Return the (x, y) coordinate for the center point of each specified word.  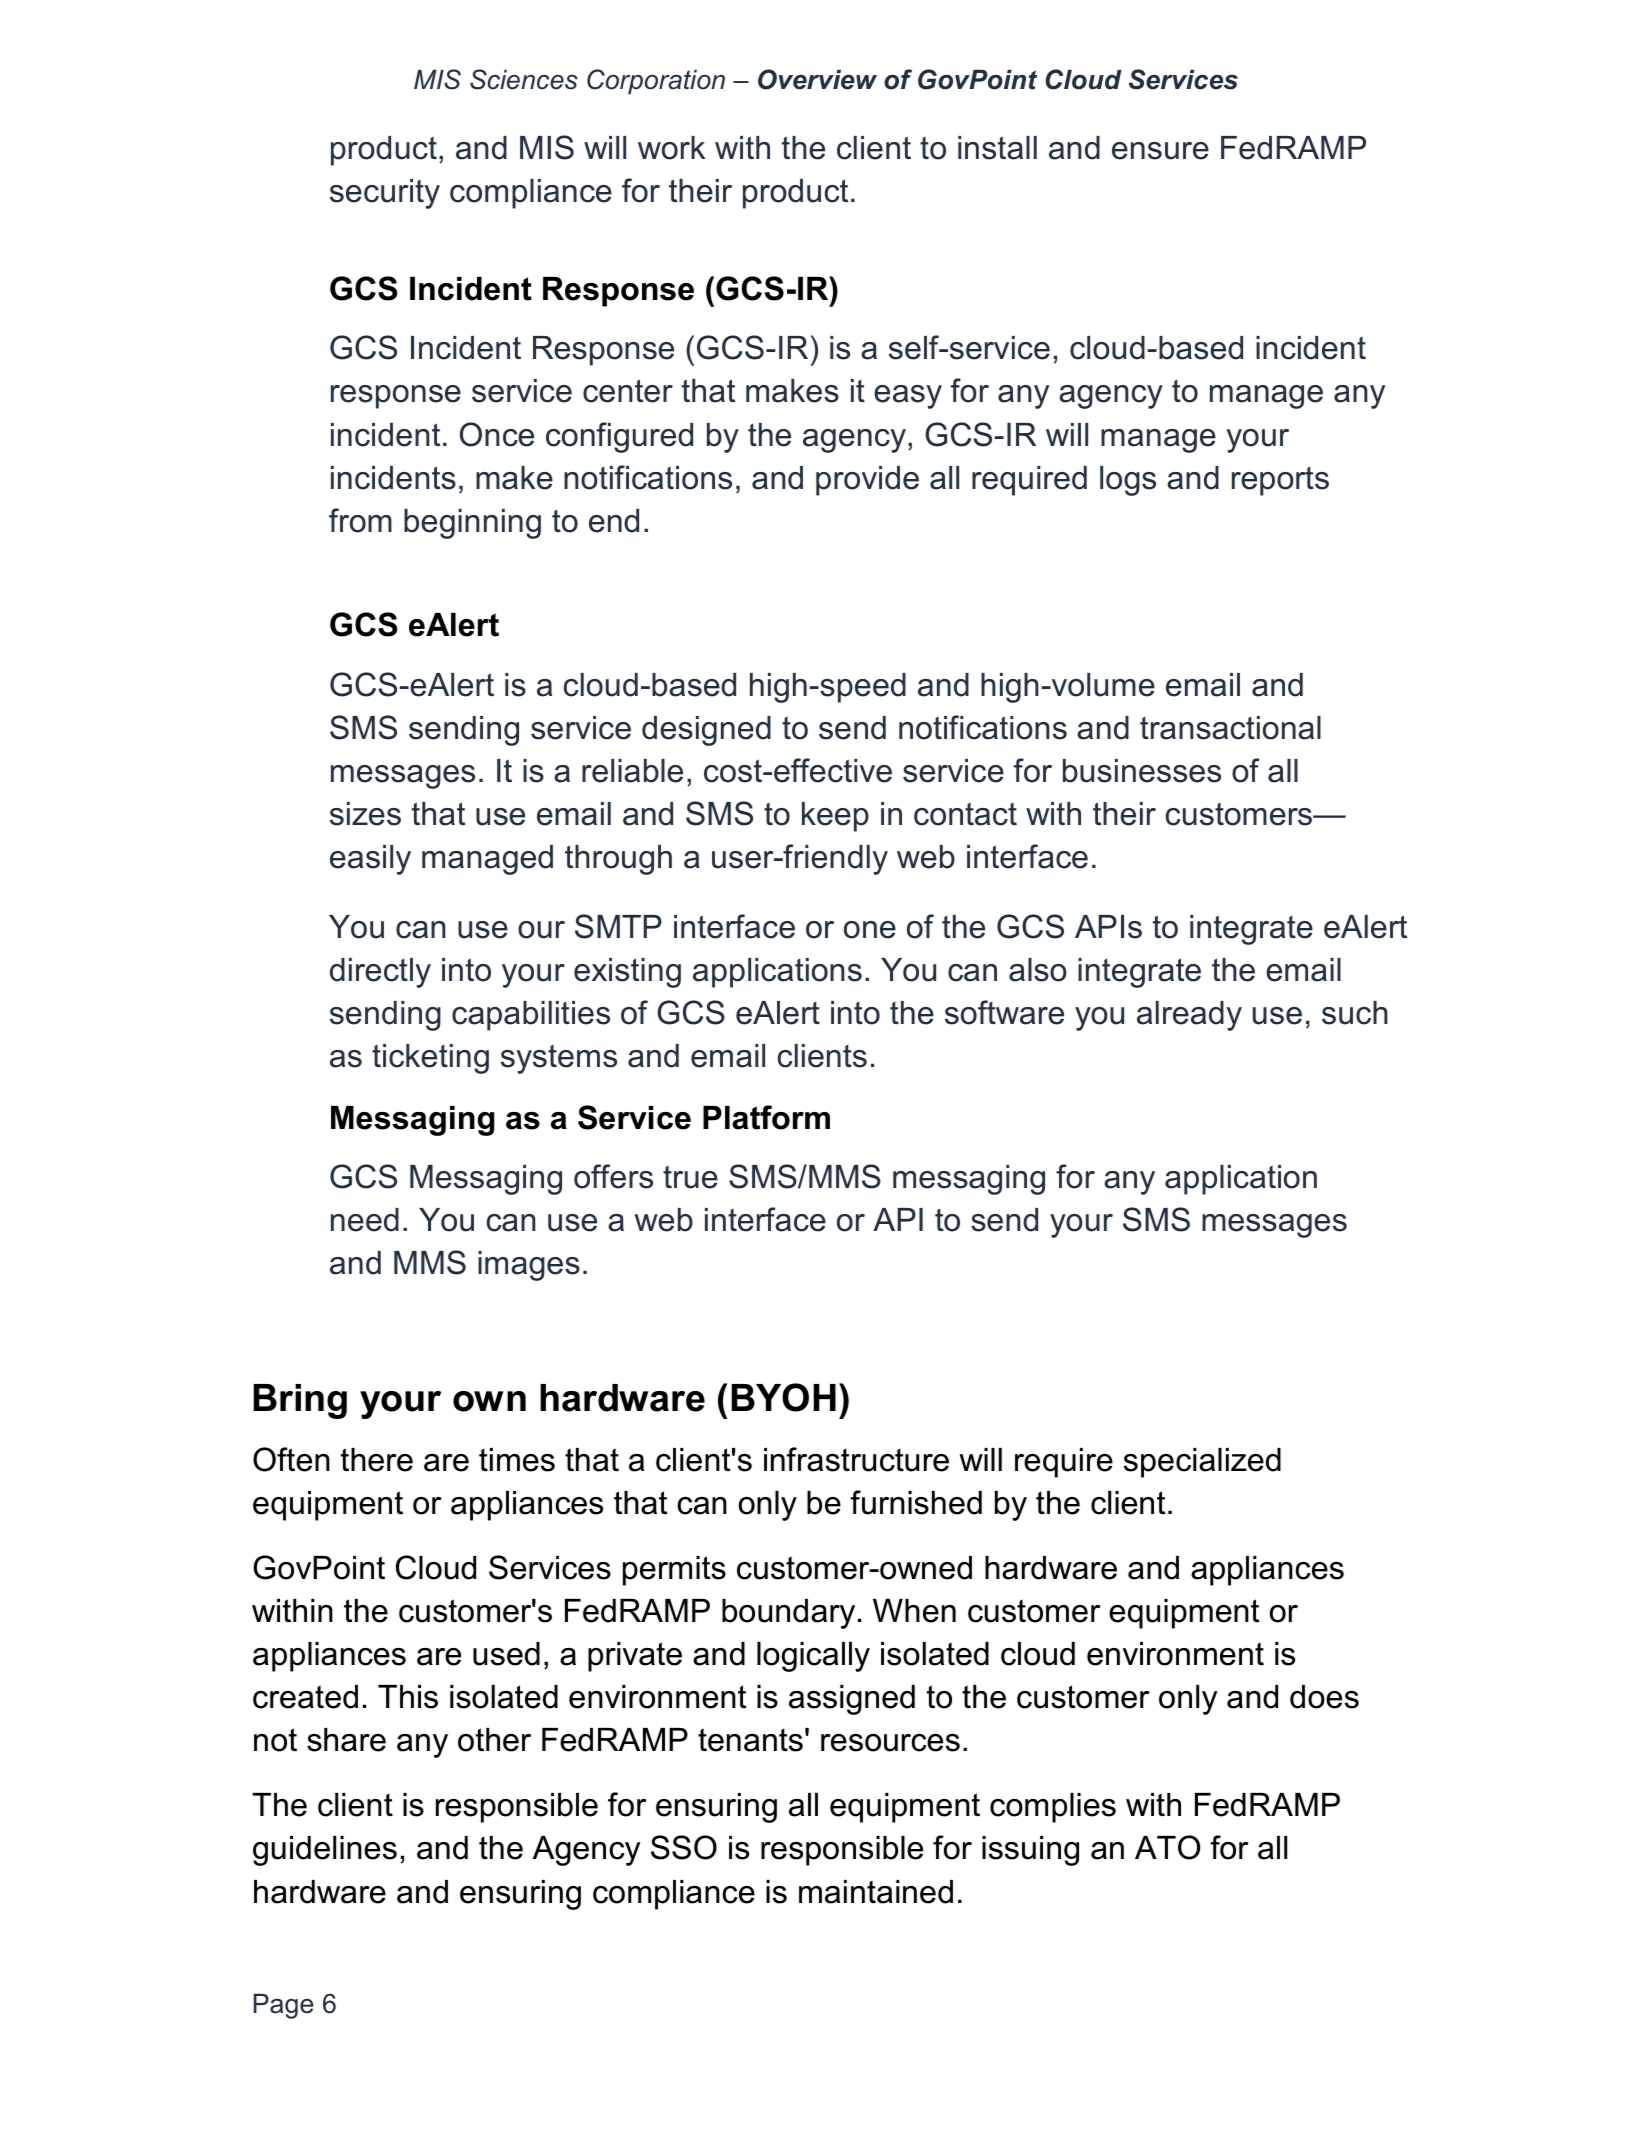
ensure (1160, 151)
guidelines (325, 1851)
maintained (876, 1892)
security (385, 194)
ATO (1167, 1847)
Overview (817, 79)
